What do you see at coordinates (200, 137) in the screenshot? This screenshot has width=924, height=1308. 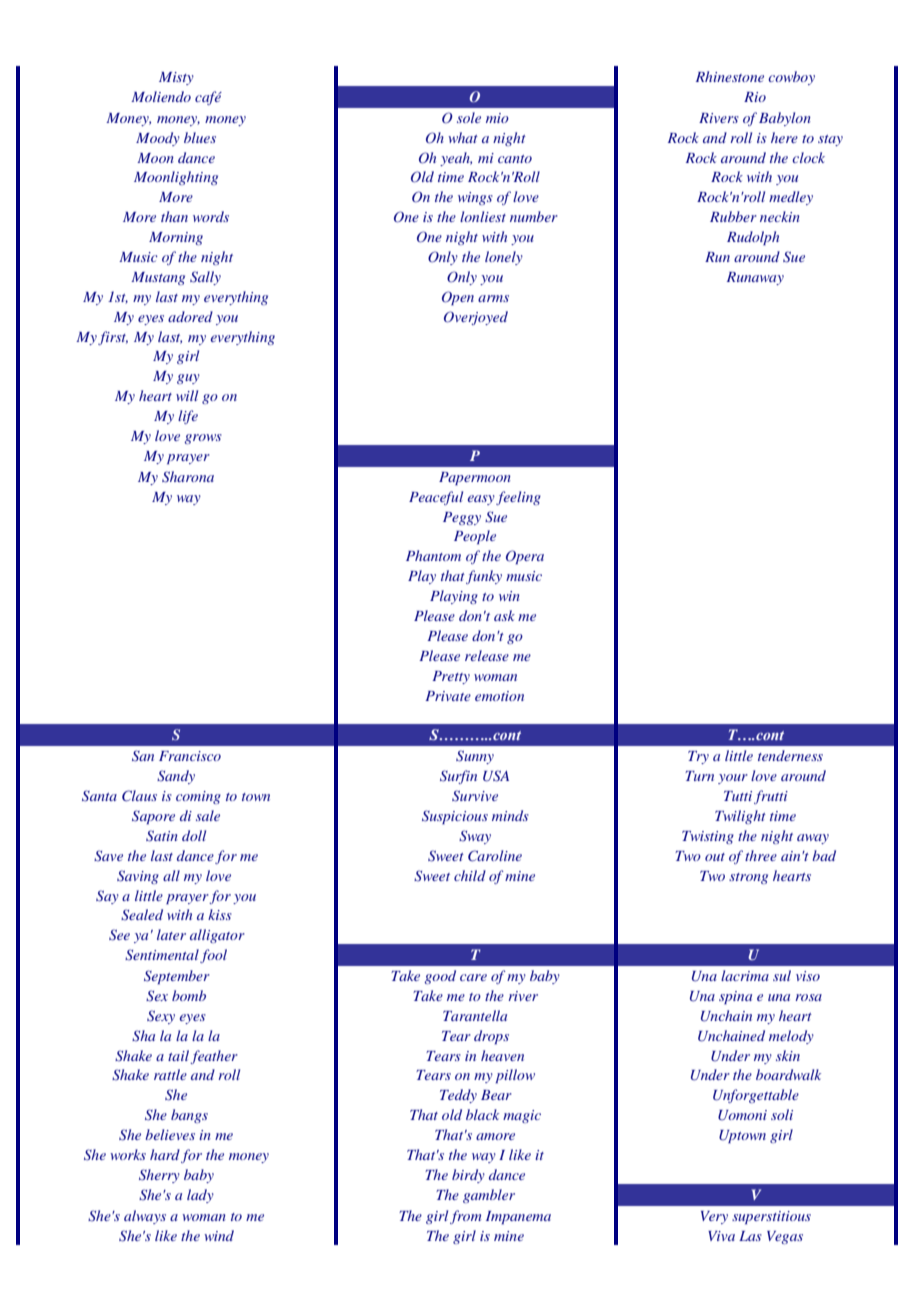 I see `blues` at bounding box center [200, 137].
